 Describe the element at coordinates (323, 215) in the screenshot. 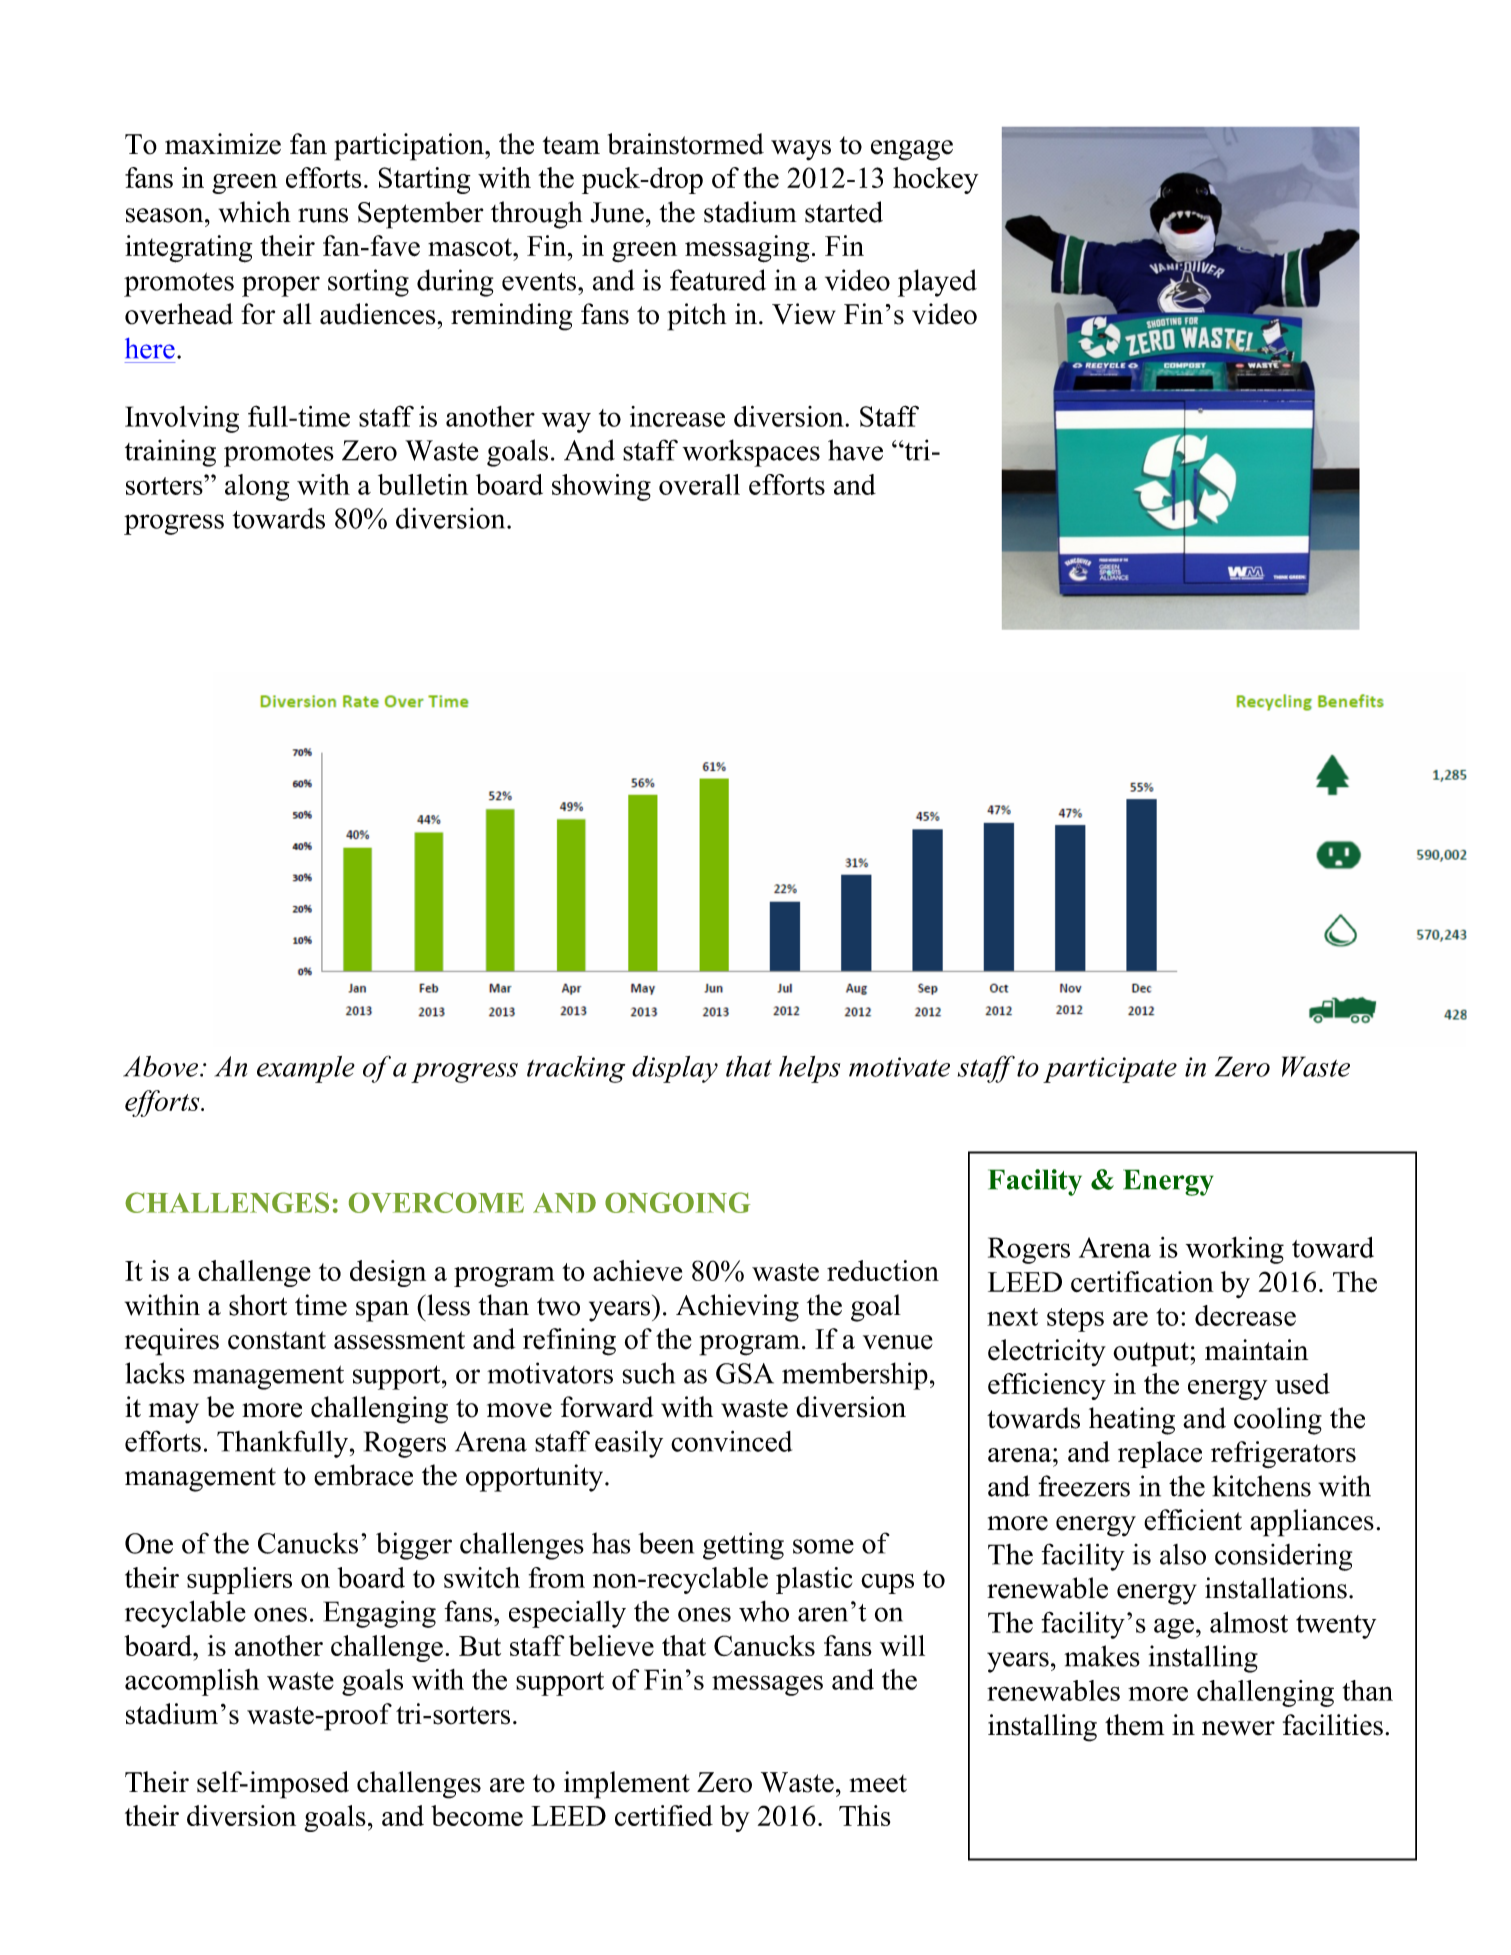

I see `runs` at that location.
